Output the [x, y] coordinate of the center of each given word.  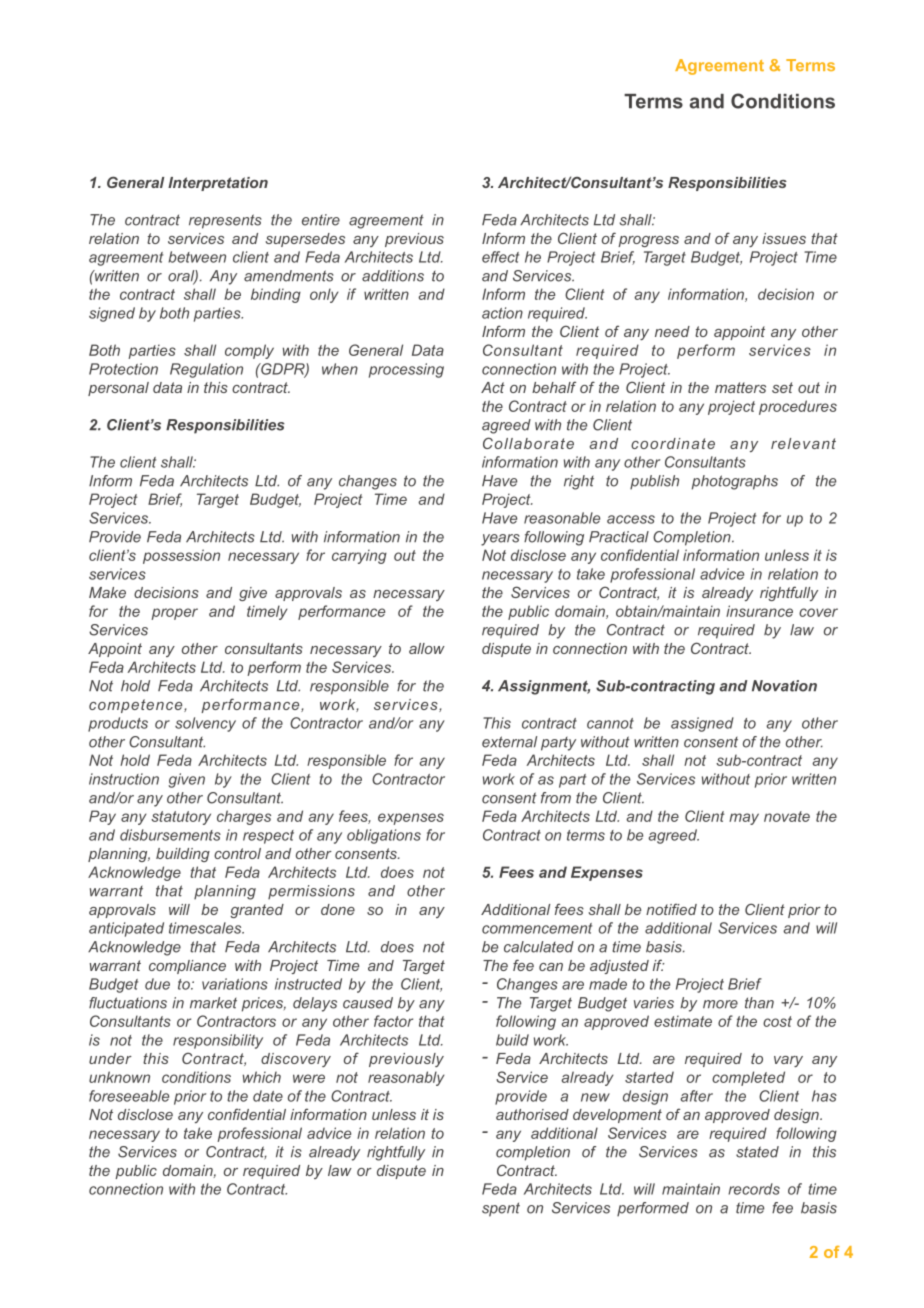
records [754, 1189]
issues [784, 238]
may [744, 819]
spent [501, 1209]
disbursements [170, 835]
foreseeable [129, 1096]
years [500, 540]
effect [500, 257]
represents [225, 221]
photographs [735, 482]
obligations [384, 836]
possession [181, 556]
